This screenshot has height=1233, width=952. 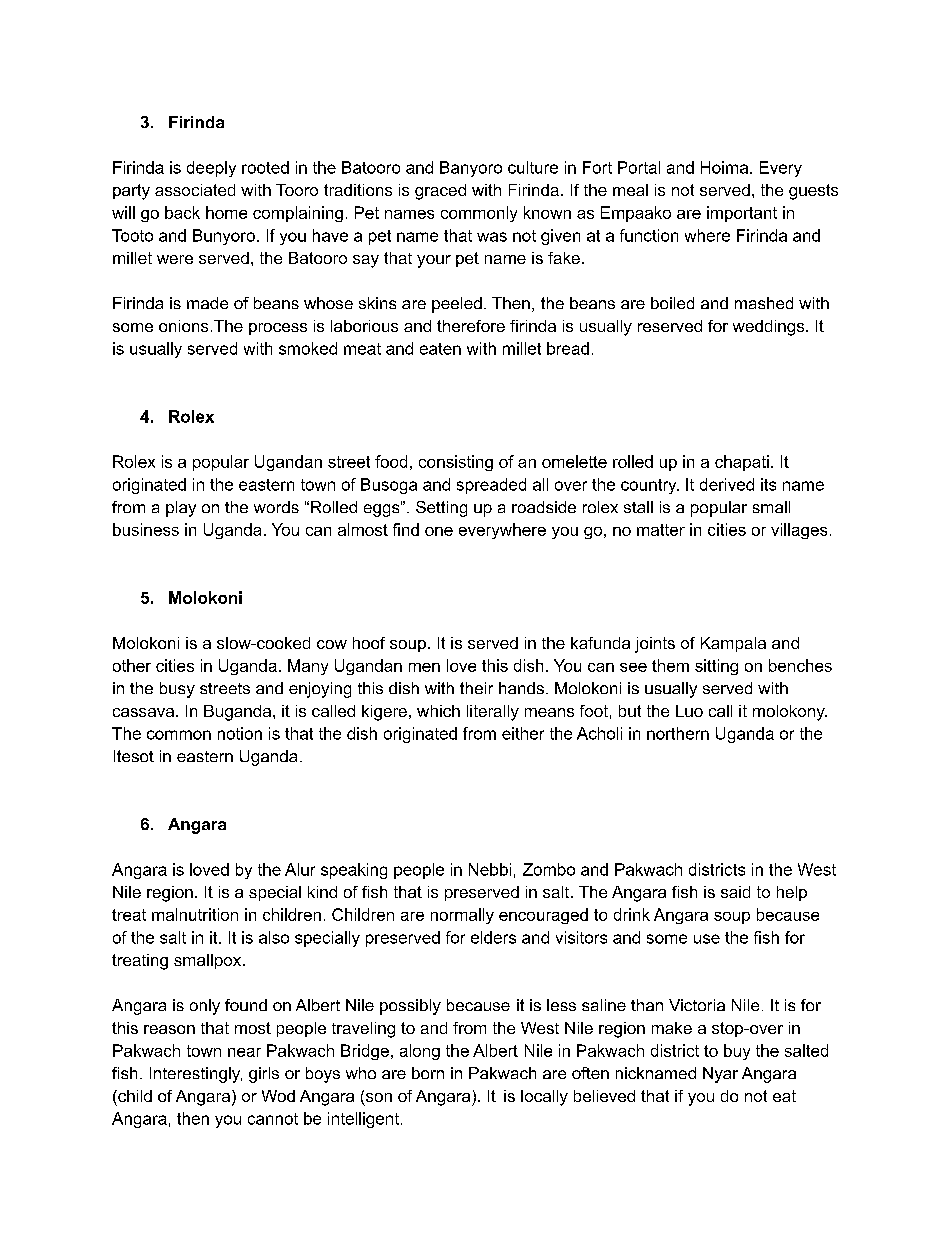 I want to click on play, so click(x=181, y=509).
